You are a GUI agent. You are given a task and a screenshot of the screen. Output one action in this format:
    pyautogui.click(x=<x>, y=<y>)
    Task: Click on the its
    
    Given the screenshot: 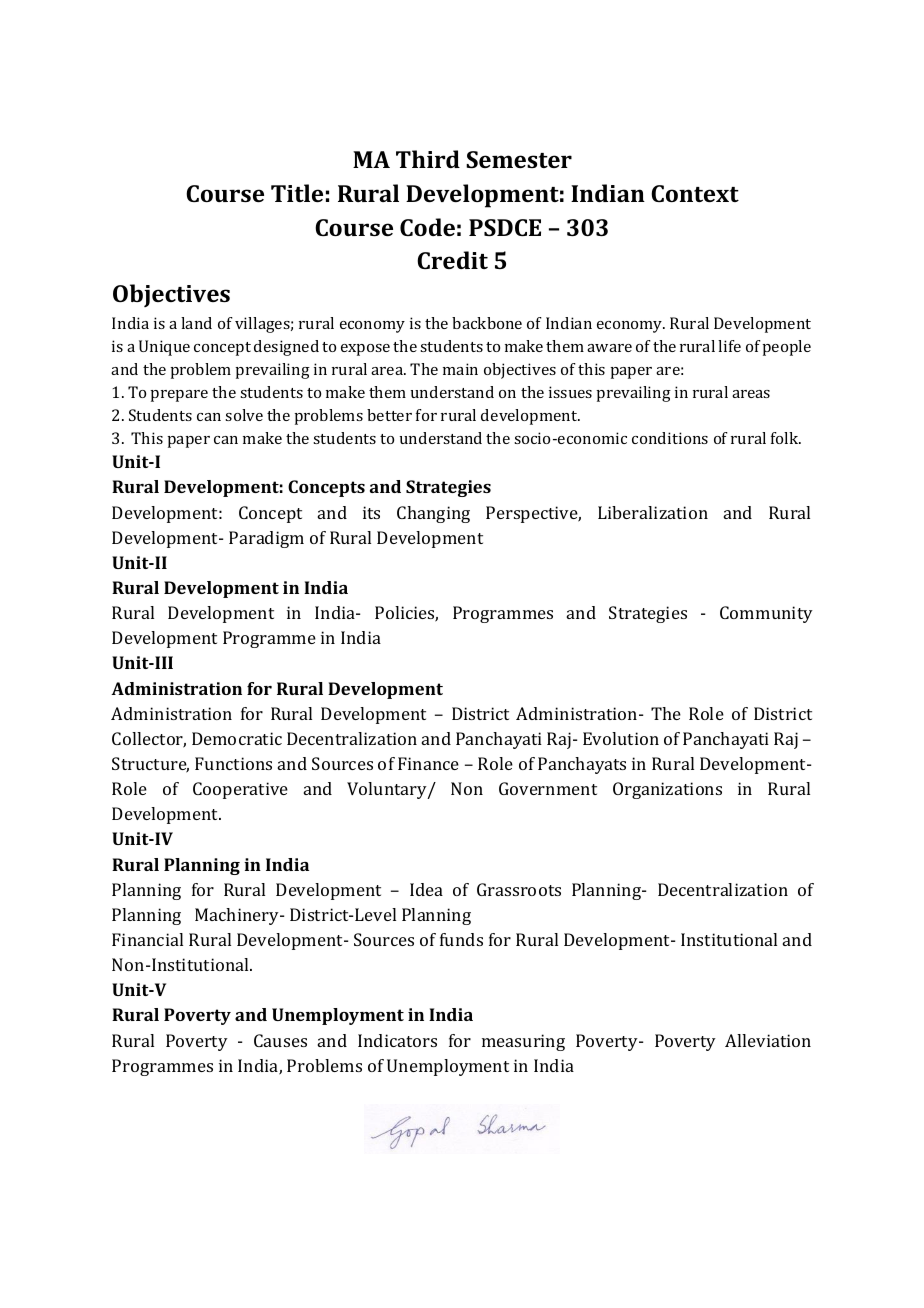 What is the action you would take?
    pyautogui.click(x=371, y=512)
